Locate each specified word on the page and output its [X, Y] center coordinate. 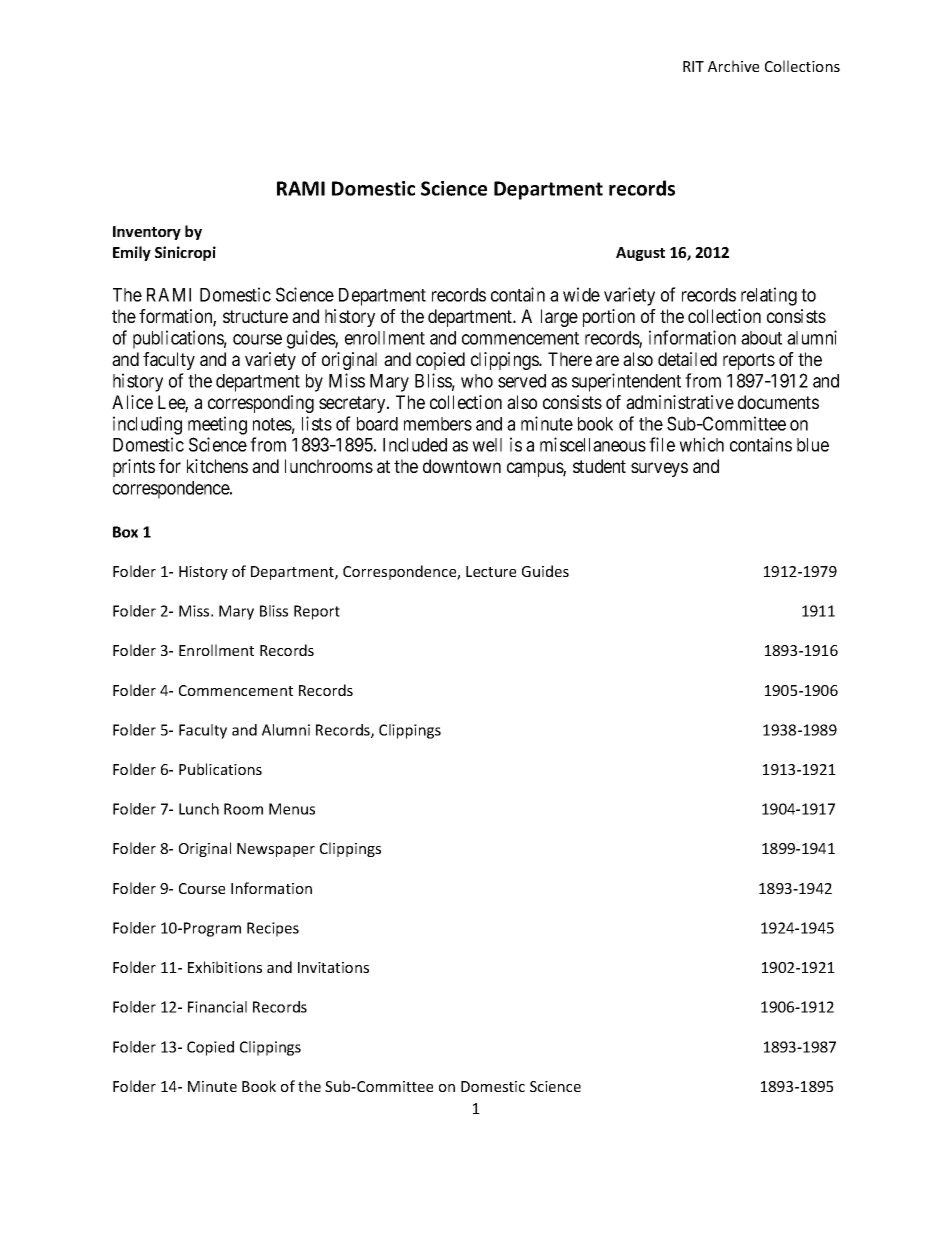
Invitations [333, 967]
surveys [659, 469]
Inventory [147, 233]
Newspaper [276, 850]
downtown [462, 466]
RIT [693, 66]
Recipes [273, 929]
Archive [733, 66]
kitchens [217, 466]
